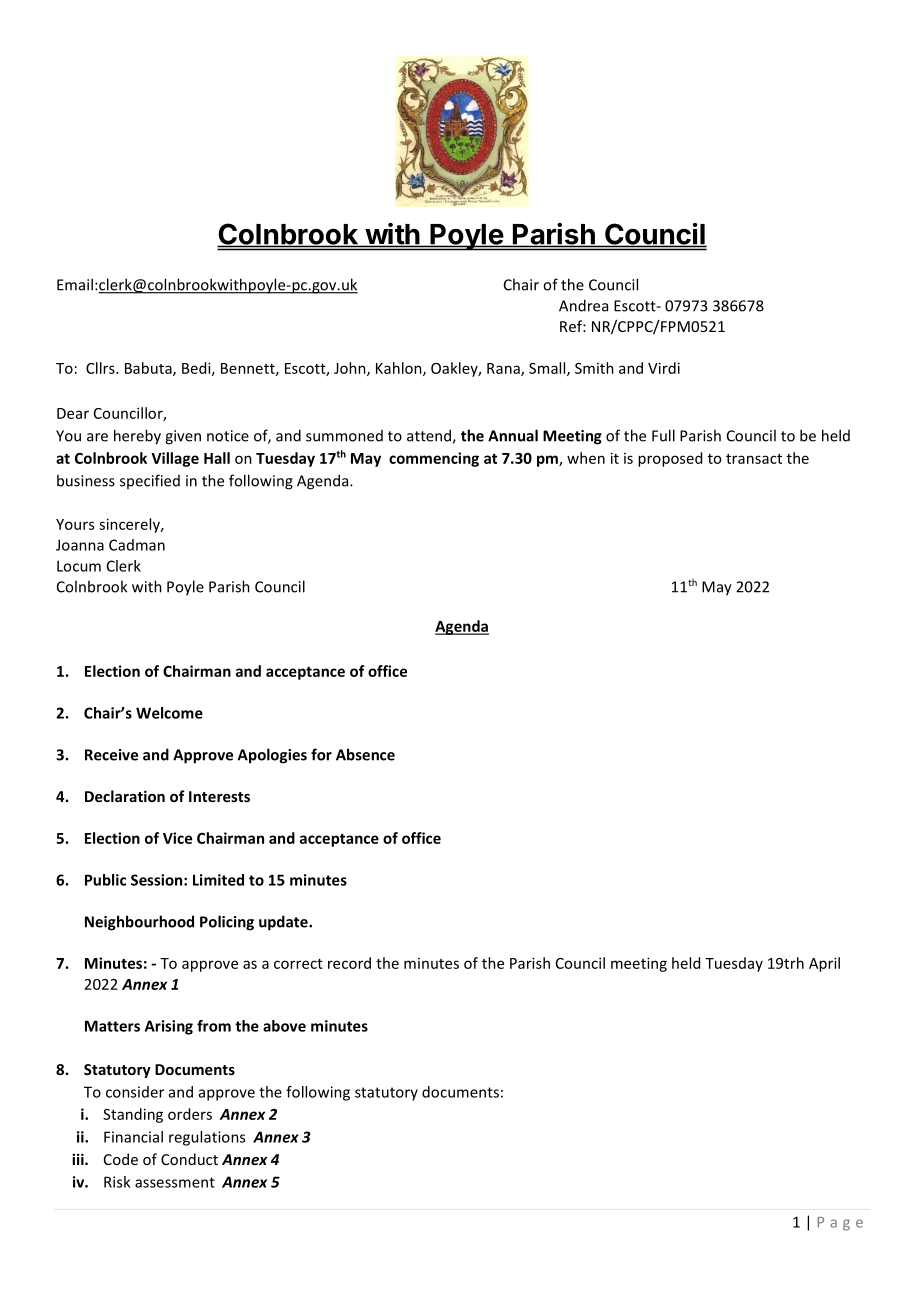 The image size is (924, 1308). I want to click on Rana, so click(504, 369).
